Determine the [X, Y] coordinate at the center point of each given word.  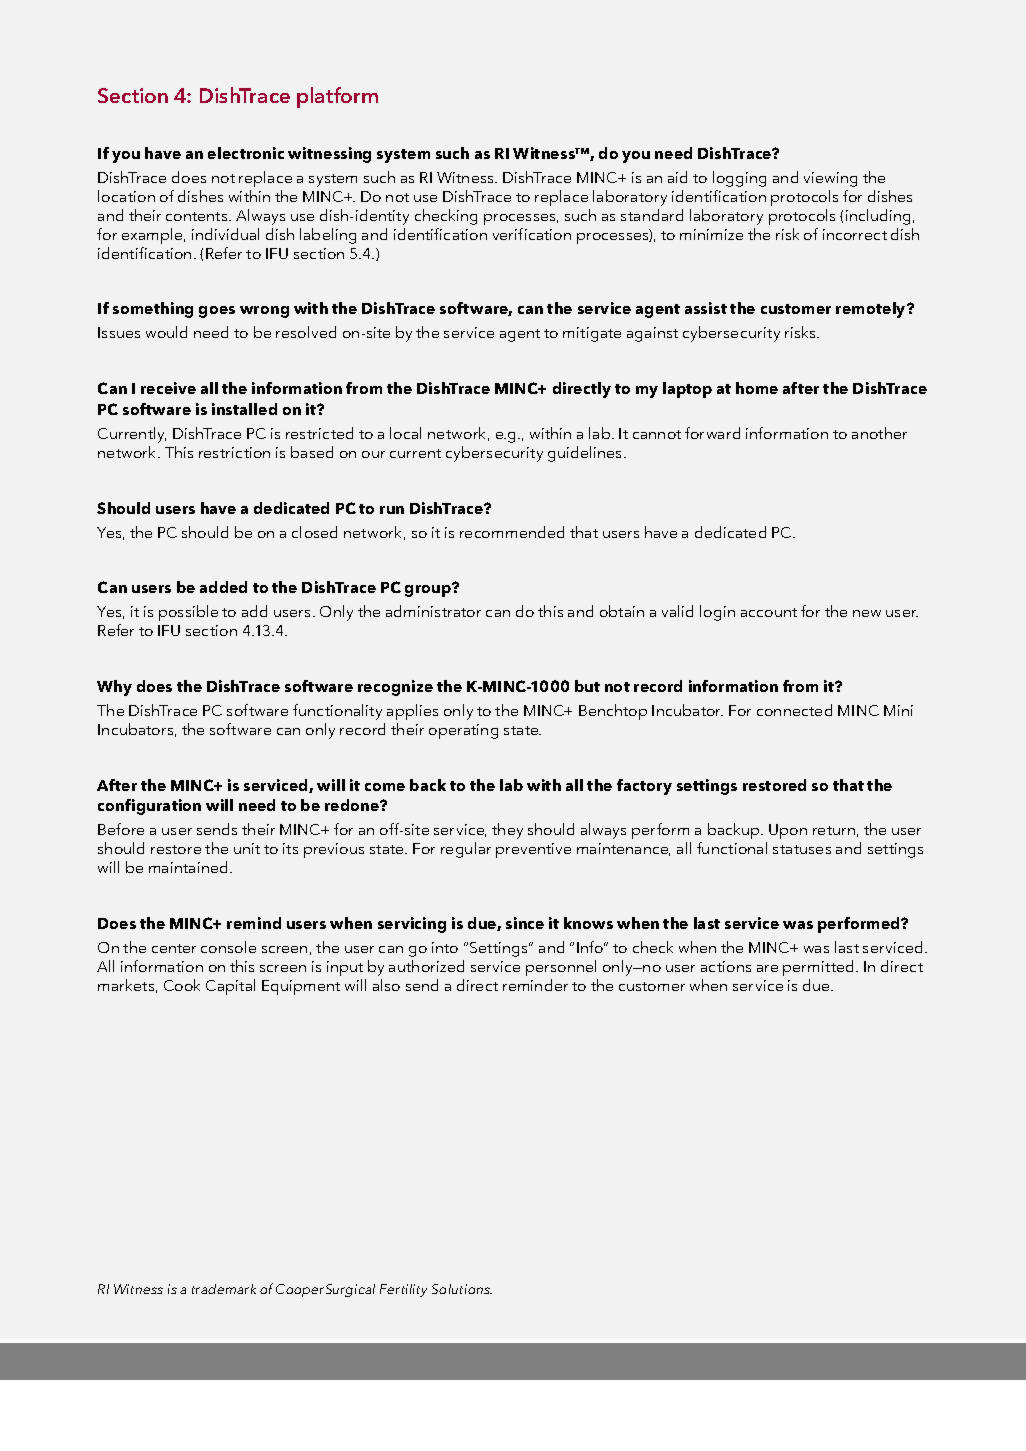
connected [794, 710]
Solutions [462, 1289]
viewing [830, 179]
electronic [246, 153]
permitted [820, 968]
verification [532, 234]
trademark [224, 1289]
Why [114, 688]
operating [463, 731]
